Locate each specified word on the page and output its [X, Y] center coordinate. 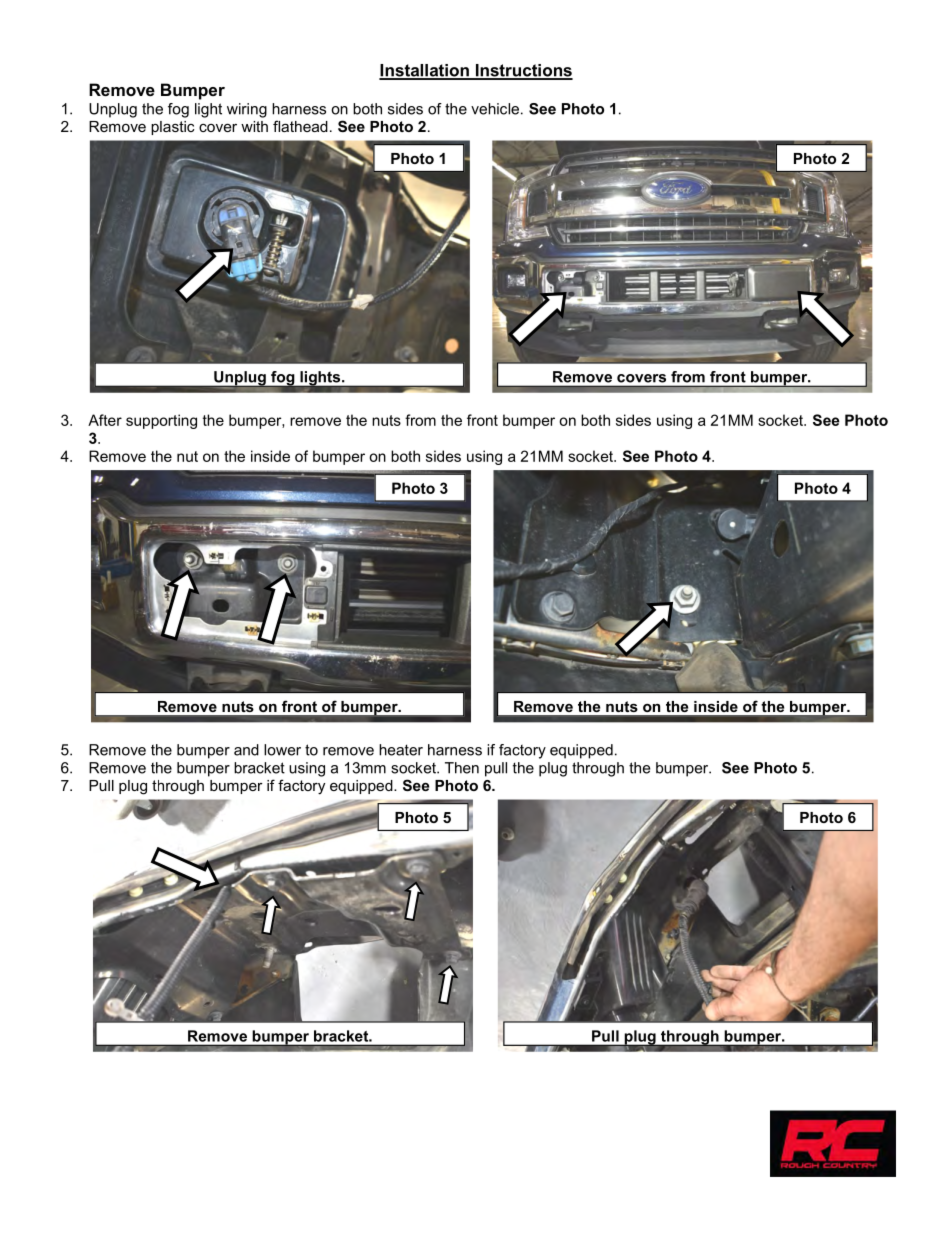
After [105, 420]
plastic [172, 128]
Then [462, 768]
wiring [247, 110]
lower [282, 750]
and [246, 750]
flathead [300, 126]
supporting [161, 421]
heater [401, 750]
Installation [425, 71]
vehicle [495, 109]
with [254, 126]
